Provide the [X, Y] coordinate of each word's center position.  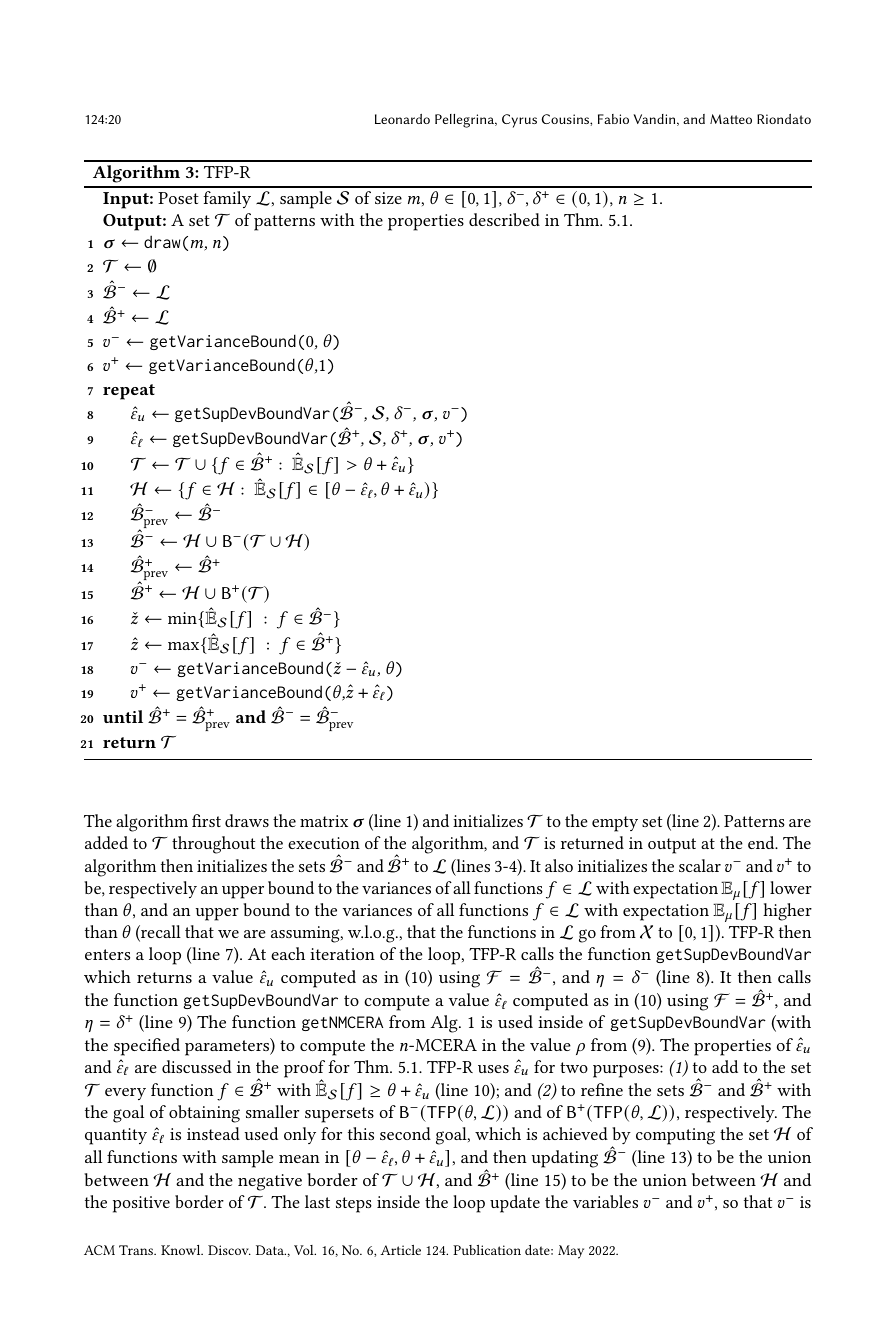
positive [141, 1204]
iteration [342, 954]
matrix [324, 821]
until [123, 716]
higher [787, 912]
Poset [178, 198]
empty [615, 824]
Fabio [613, 119]
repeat [129, 392]
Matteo [731, 119]
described [504, 219]
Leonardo [402, 119]
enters [107, 954]
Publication [487, 1250]
